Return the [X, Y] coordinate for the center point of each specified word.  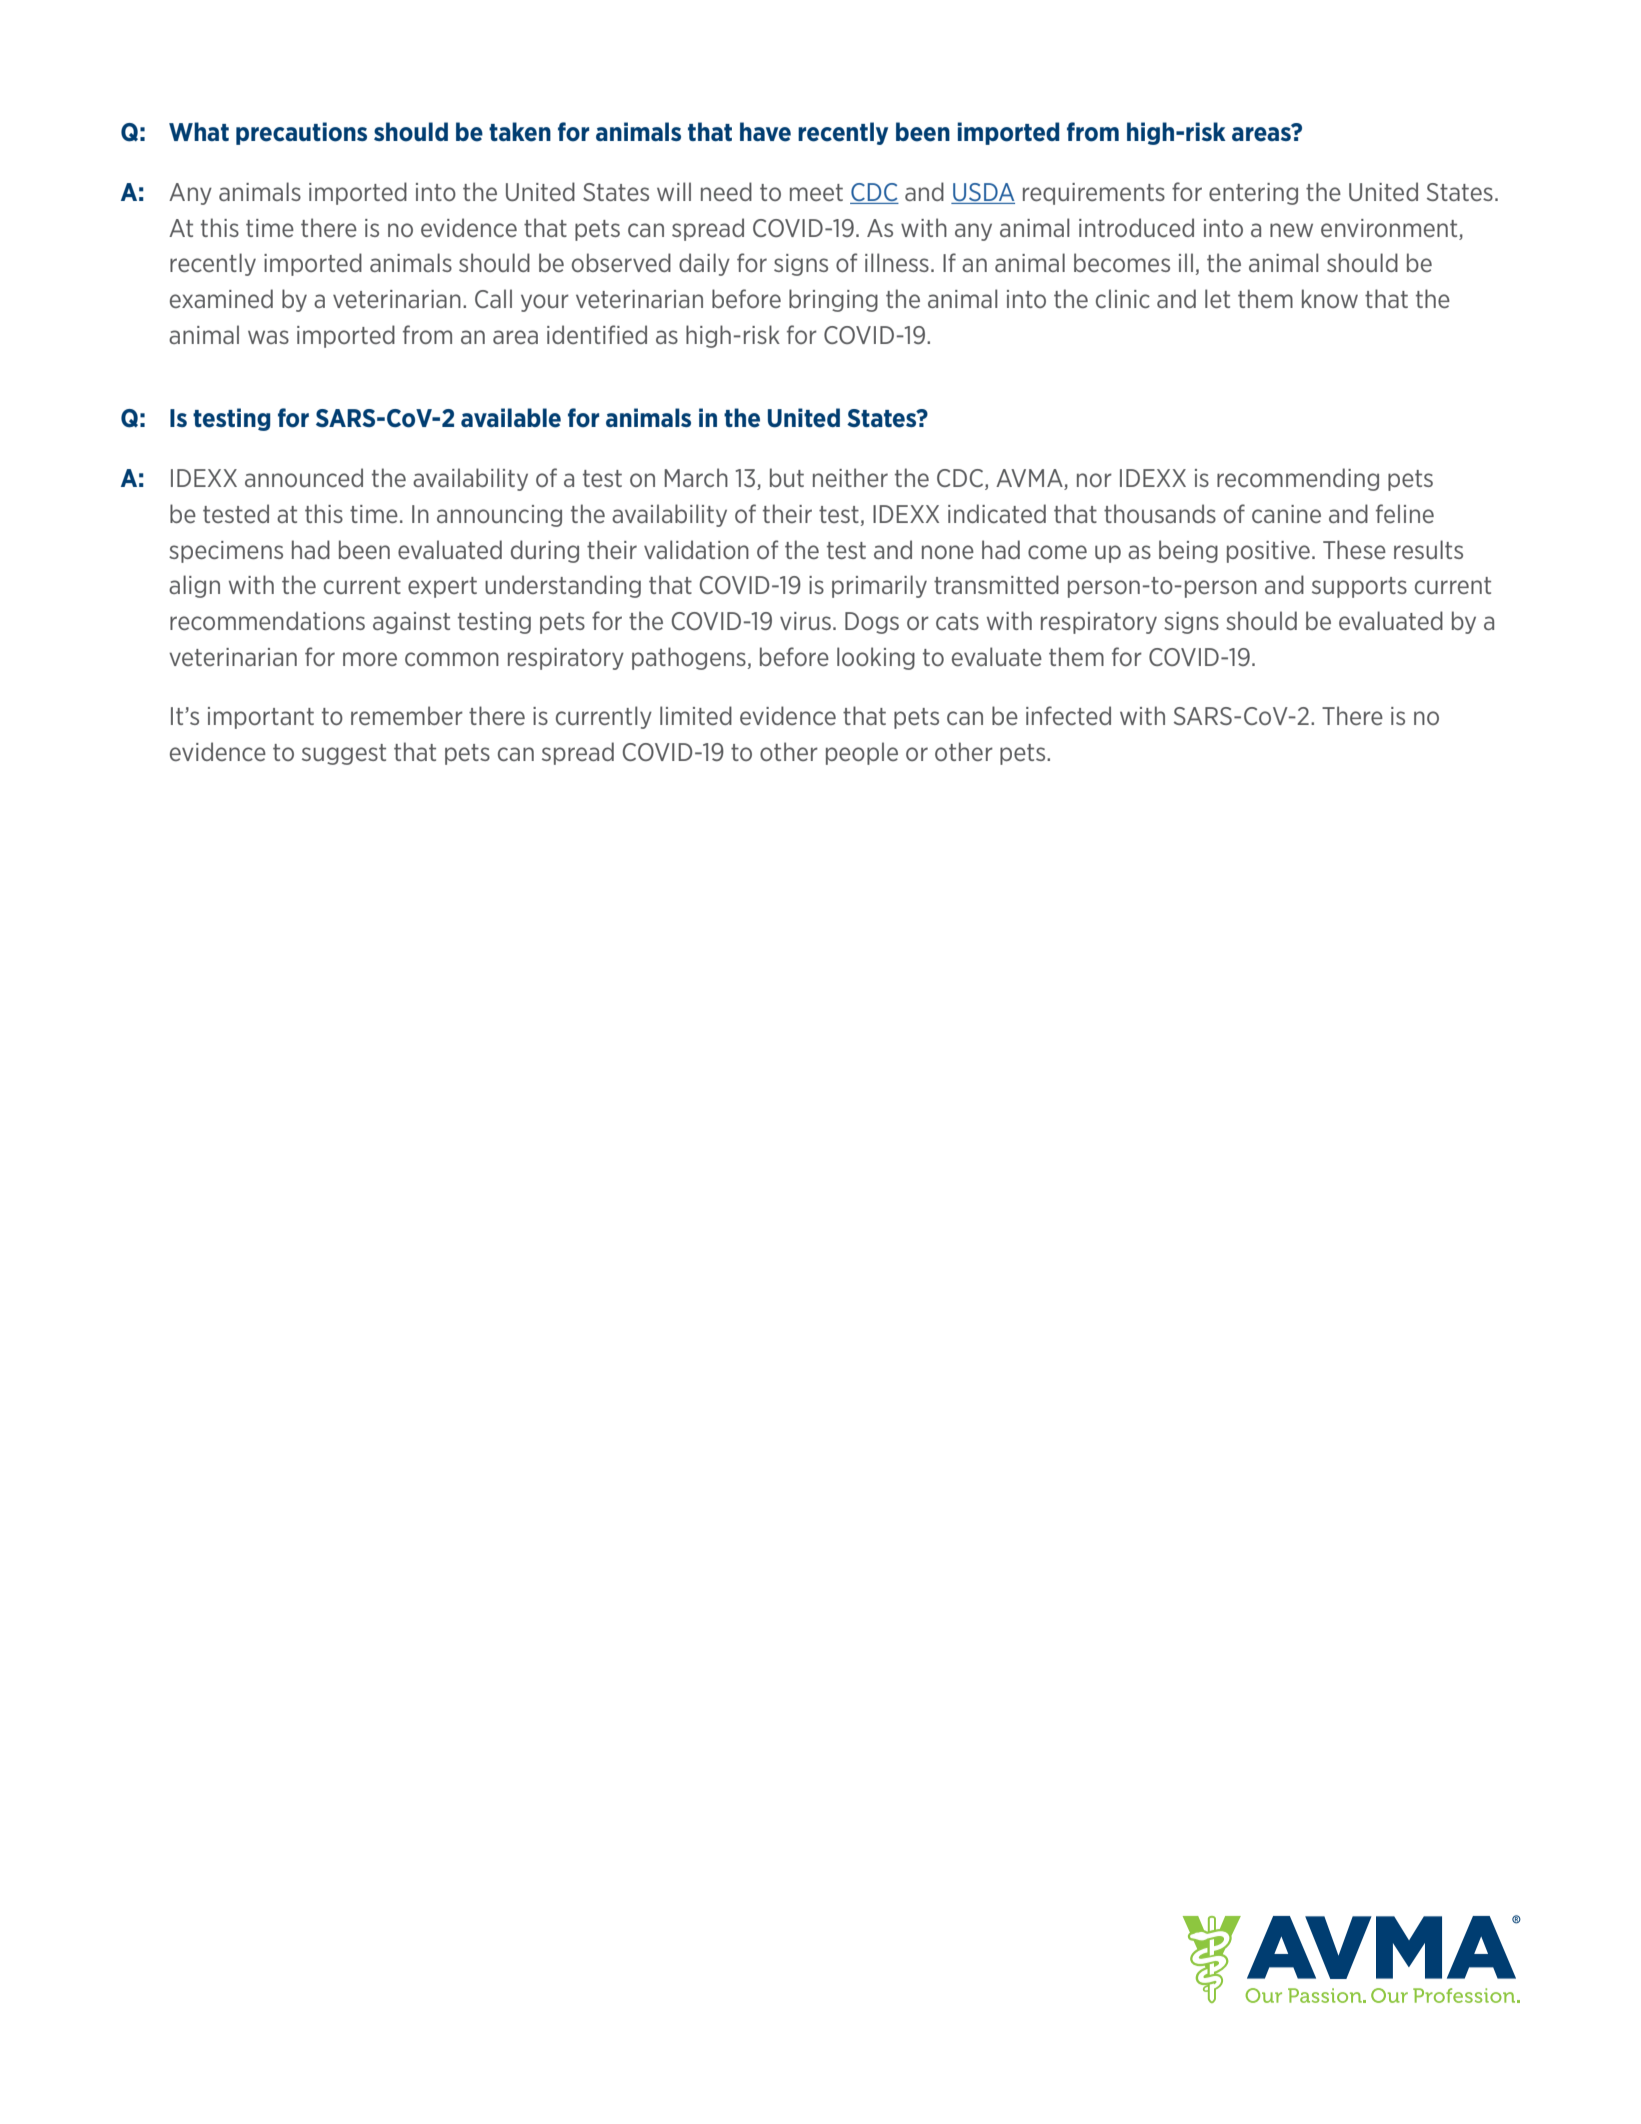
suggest [344, 754]
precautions [301, 133]
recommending [1298, 479]
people [862, 753]
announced [304, 477]
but [787, 477]
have [765, 132]
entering [1253, 194]
